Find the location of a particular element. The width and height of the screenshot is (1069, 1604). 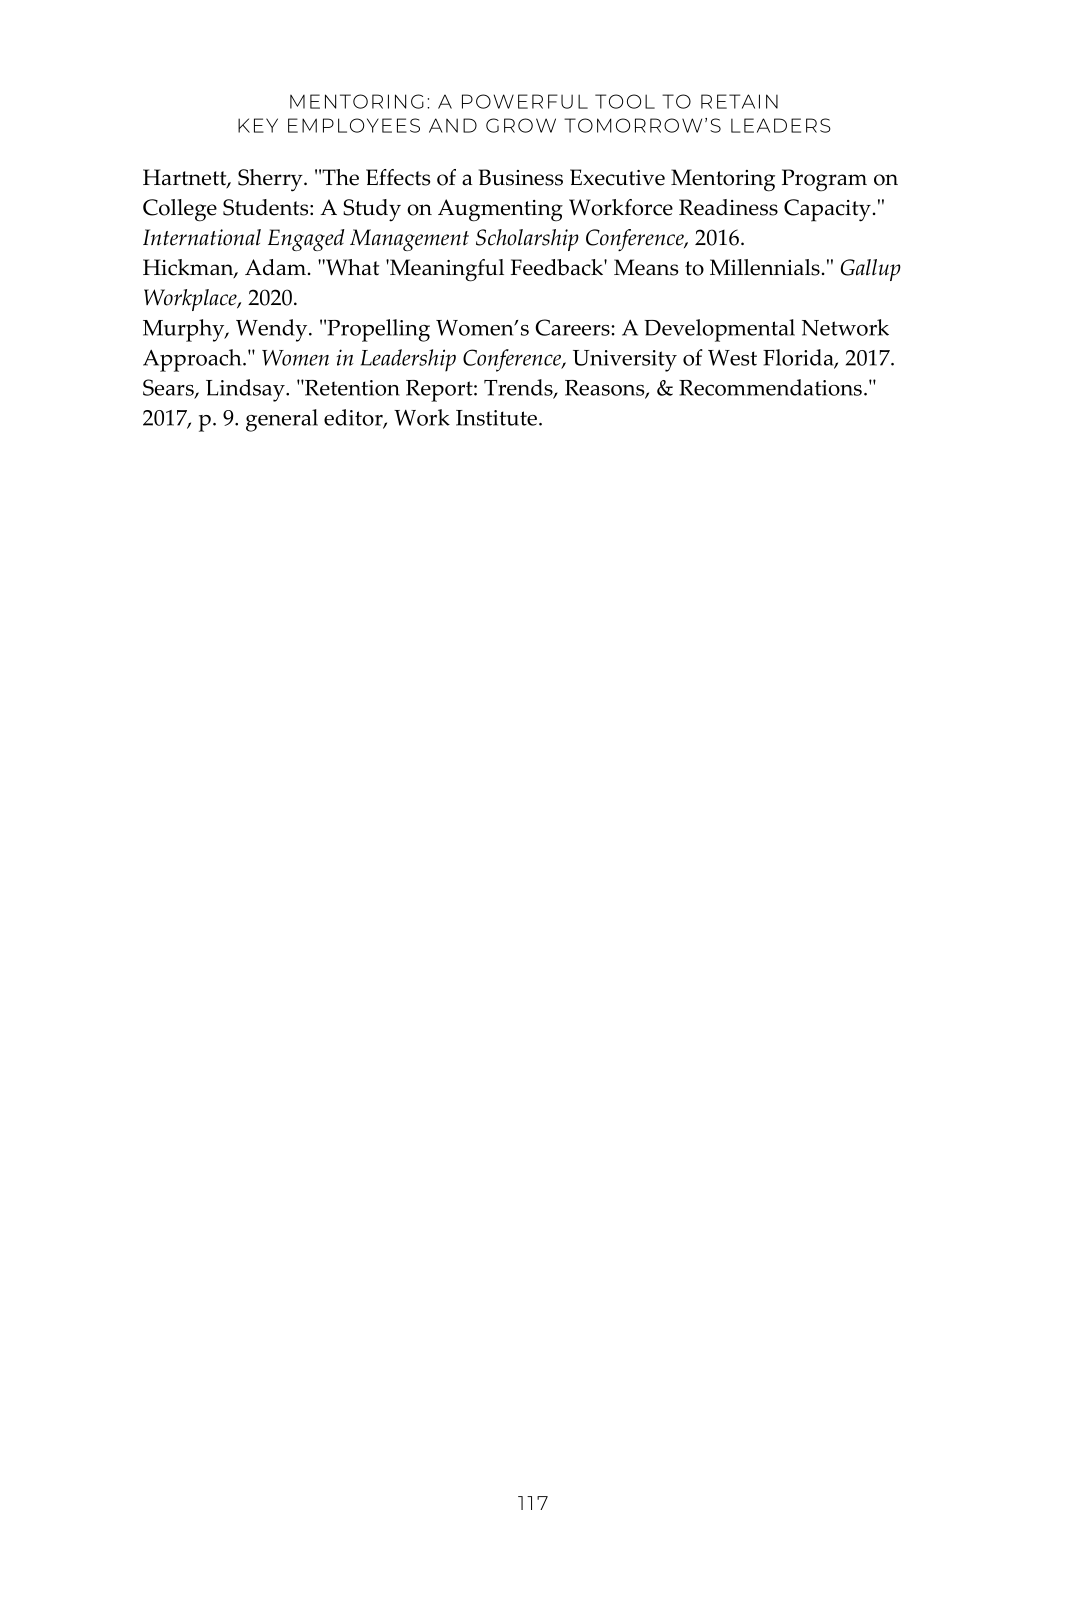

general is located at coordinates (282, 420).
